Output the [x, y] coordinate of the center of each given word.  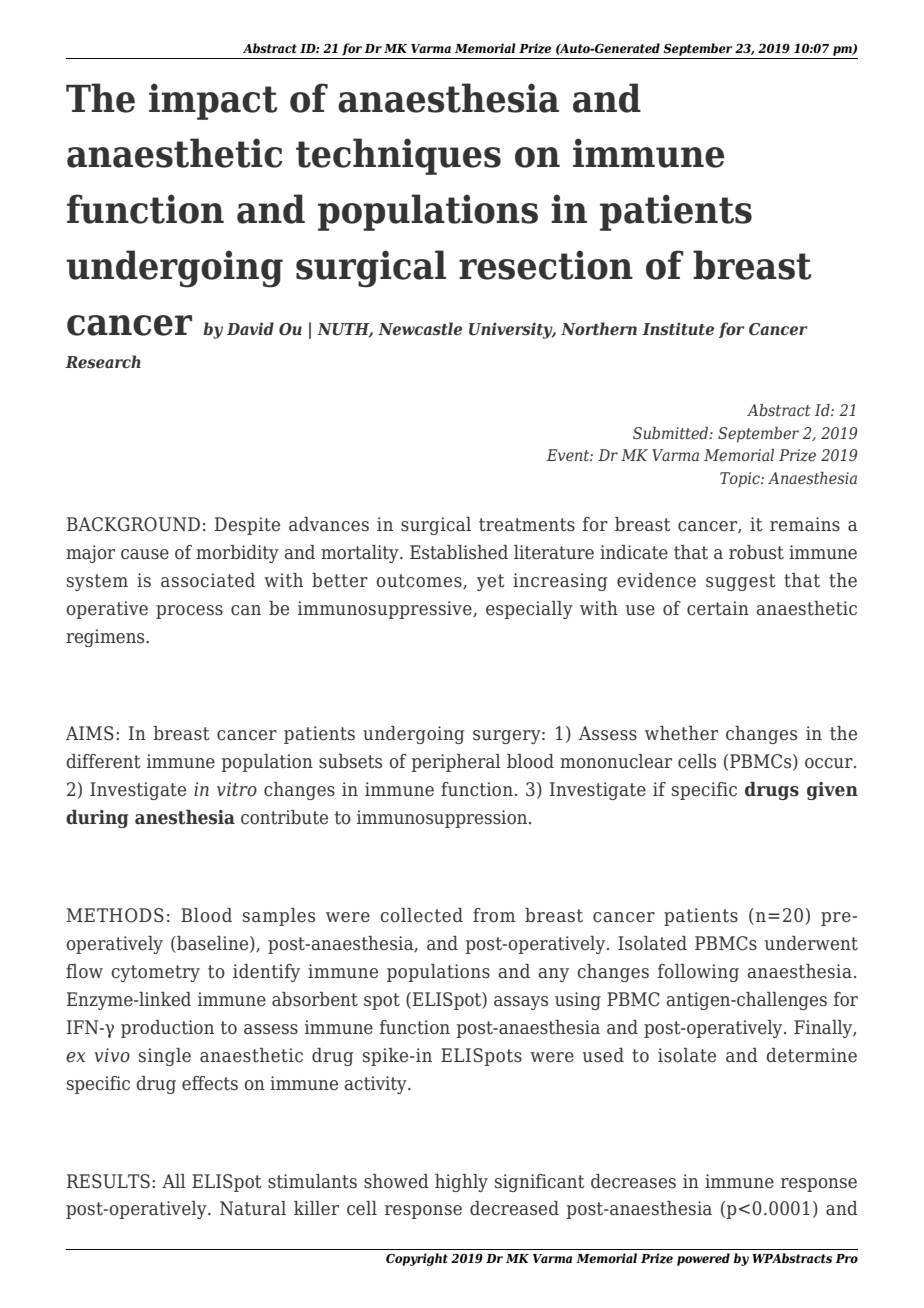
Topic [741, 480]
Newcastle [420, 329]
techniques [398, 156]
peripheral [456, 763]
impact [213, 101]
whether [681, 733]
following [698, 973]
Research [103, 362]
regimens [106, 638]
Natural [253, 1208]
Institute [678, 329]
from [494, 915]
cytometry [155, 973]
